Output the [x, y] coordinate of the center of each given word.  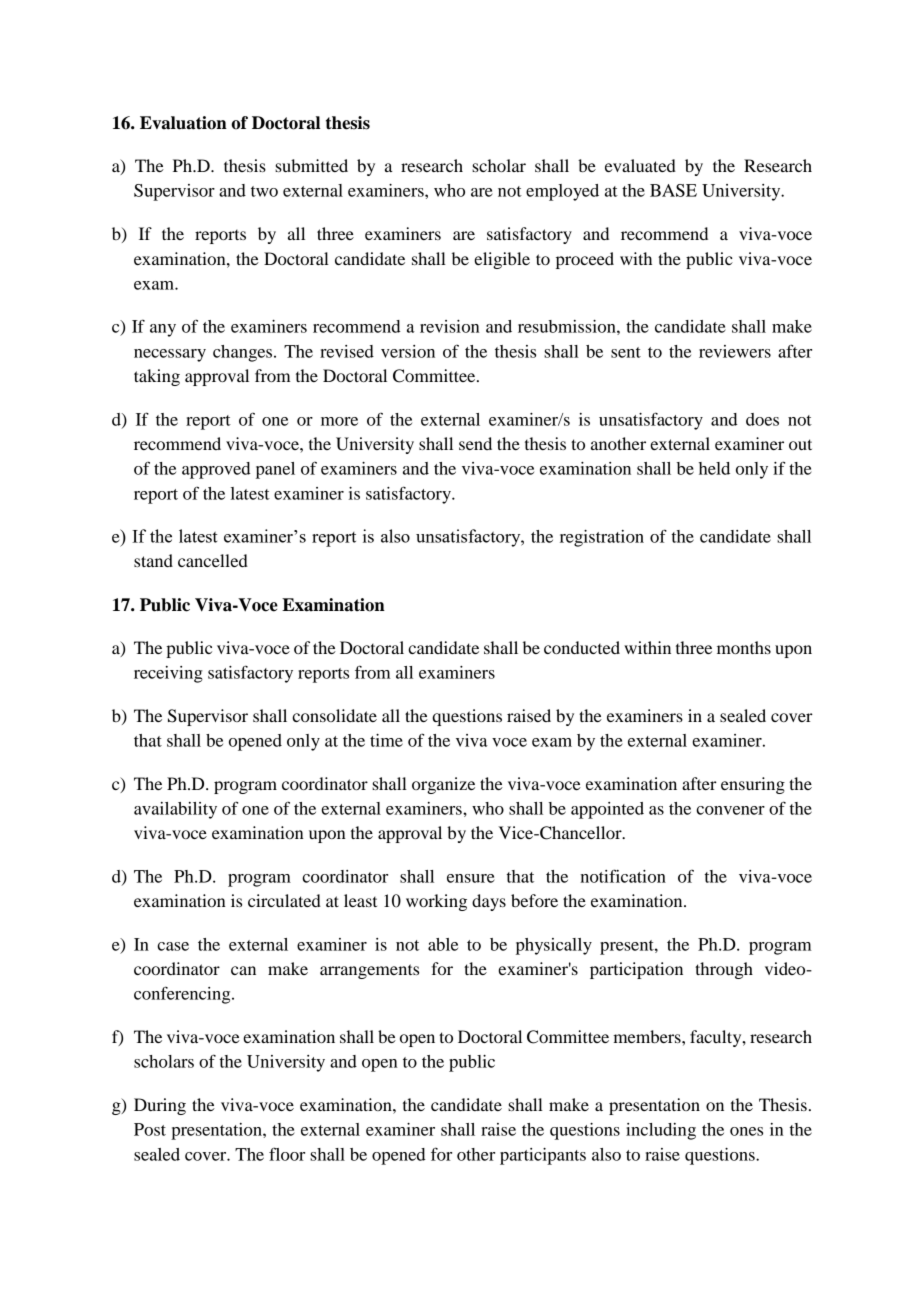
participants [543, 1156]
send [475, 443]
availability [175, 810]
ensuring [753, 785]
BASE [673, 190]
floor [287, 1154]
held [714, 468]
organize [443, 785]
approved [216, 470]
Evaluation [183, 123]
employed [562, 192]
